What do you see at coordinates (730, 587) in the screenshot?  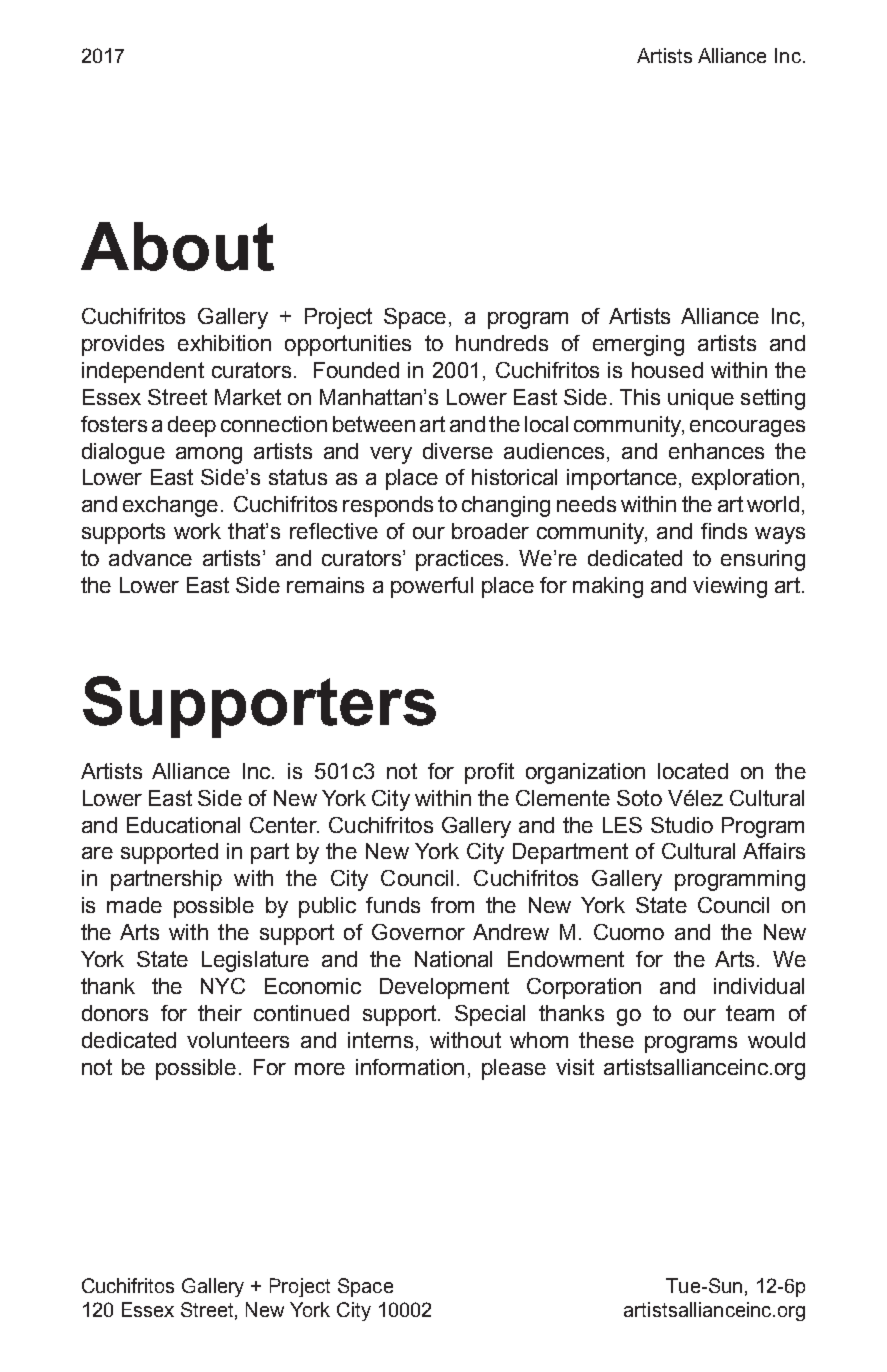 I see `viewing` at bounding box center [730, 587].
